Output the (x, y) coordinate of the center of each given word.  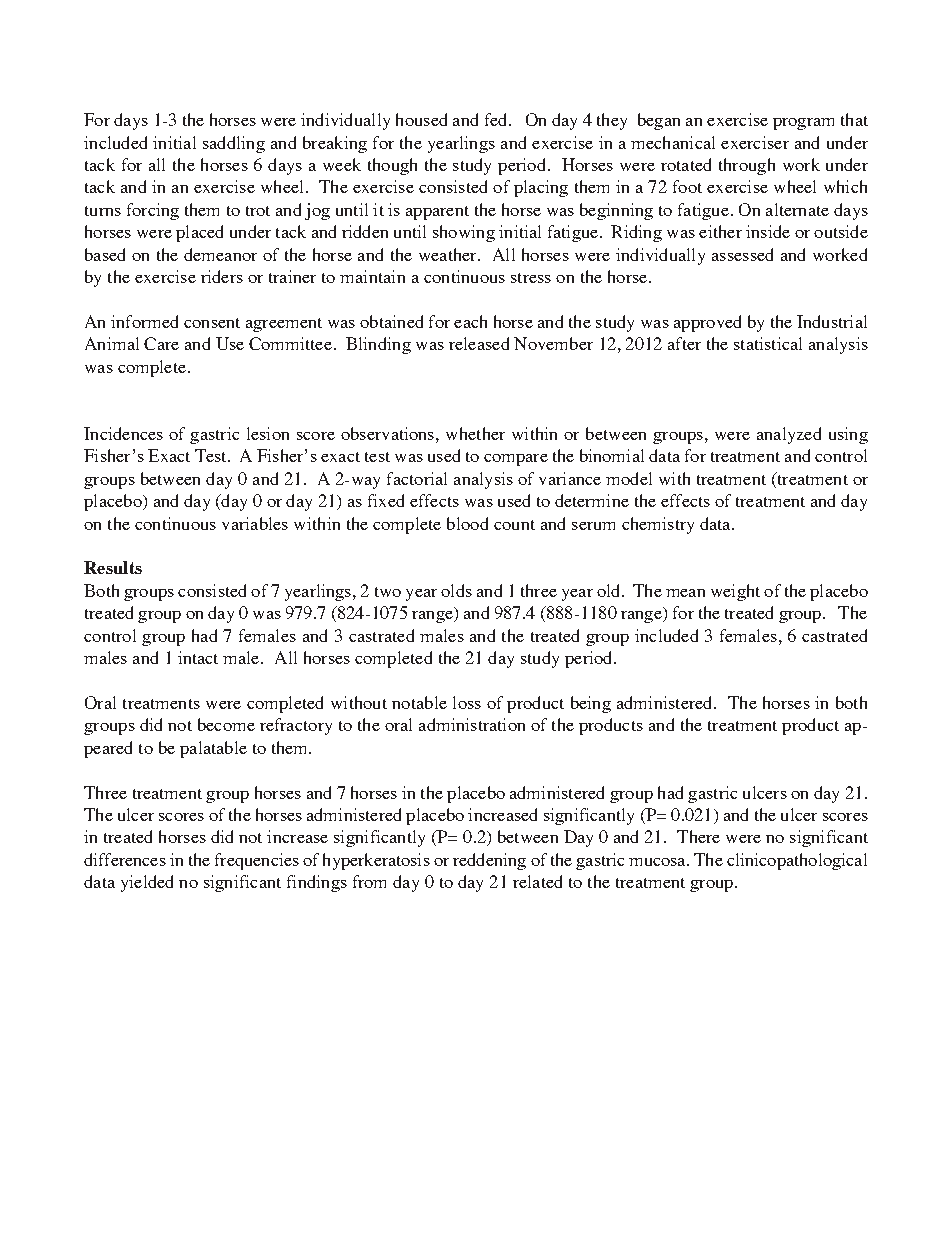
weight (735, 592)
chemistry (658, 525)
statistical (768, 343)
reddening (489, 861)
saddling (234, 144)
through (747, 166)
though (392, 166)
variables (255, 523)
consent (212, 323)
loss (467, 702)
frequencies (257, 861)
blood (467, 523)
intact (198, 657)
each (470, 321)
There (698, 836)
